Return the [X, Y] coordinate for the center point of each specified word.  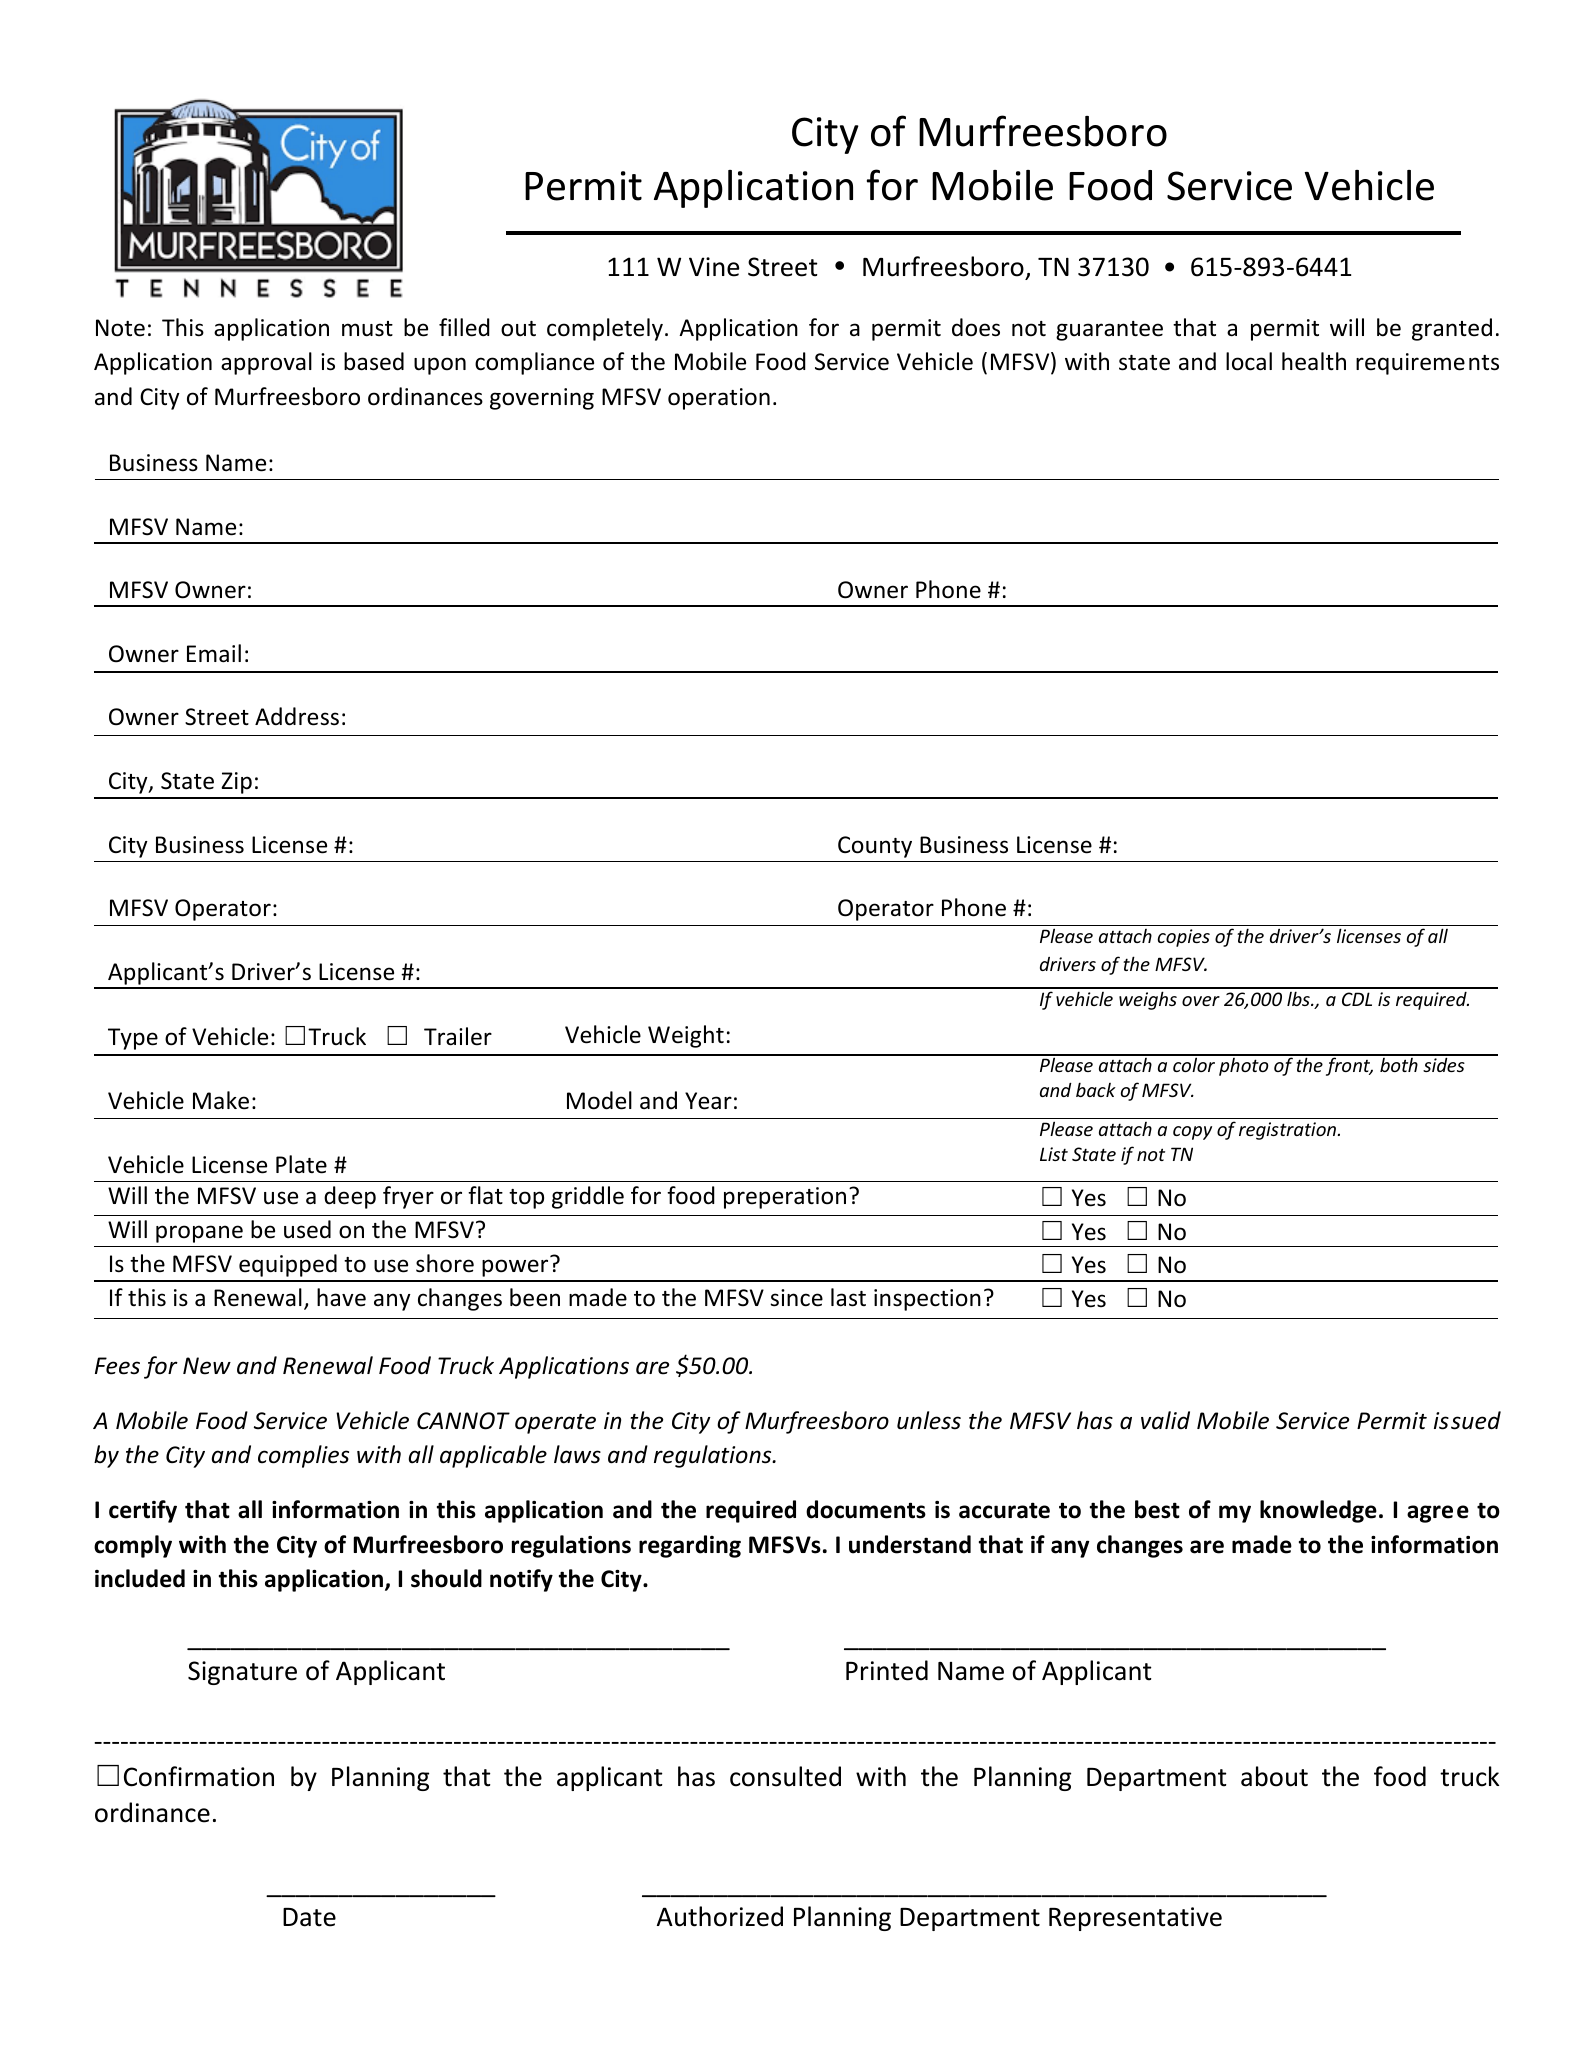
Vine [714, 267]
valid [1165, 1420]
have [341, 1297]
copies [1184, 938]
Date [309, 1917]
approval [266, 363]
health [1314, 361]
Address [297, 716]
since [796, 1298]
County [875, 847]
